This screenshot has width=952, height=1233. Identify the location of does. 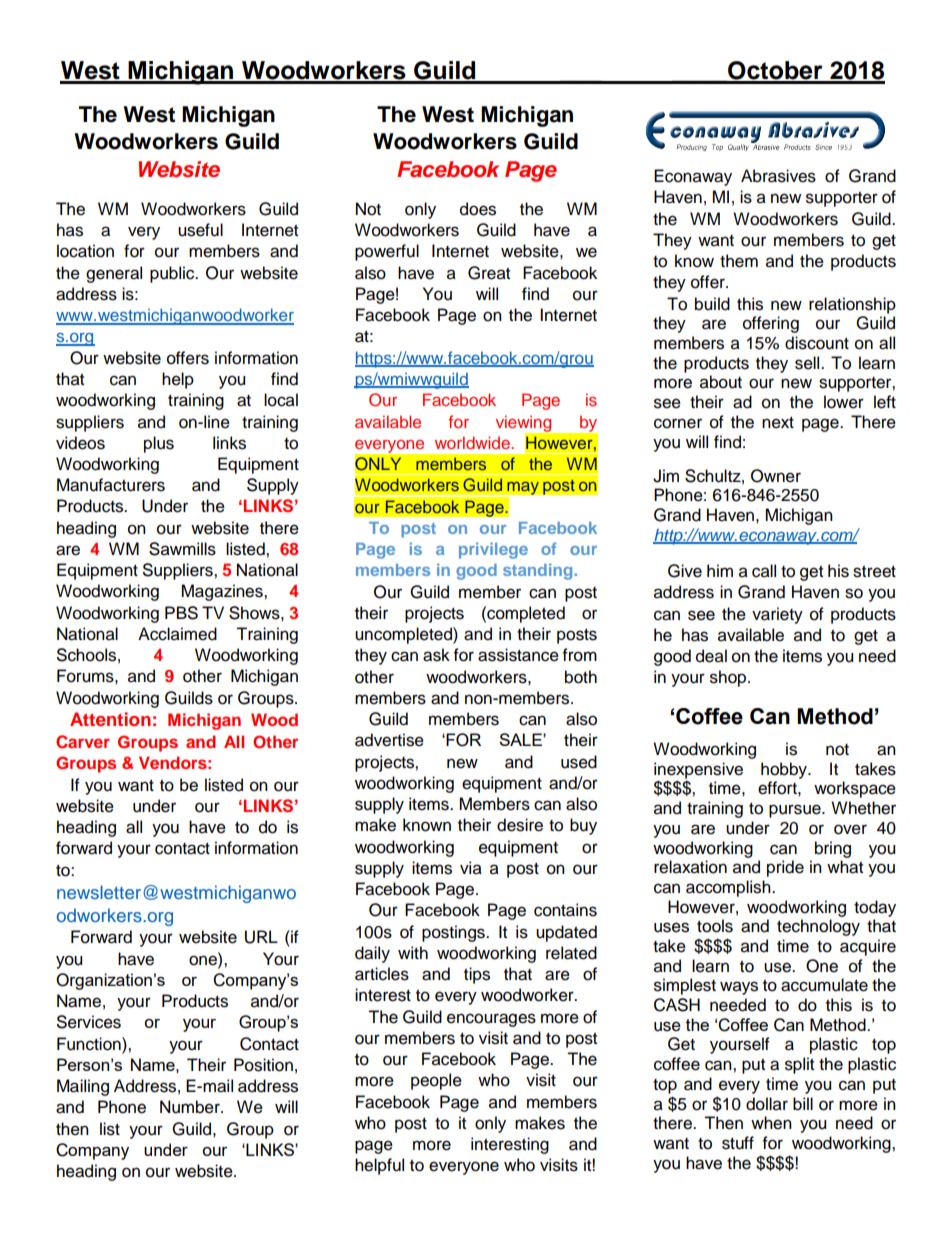
(478, 209).
